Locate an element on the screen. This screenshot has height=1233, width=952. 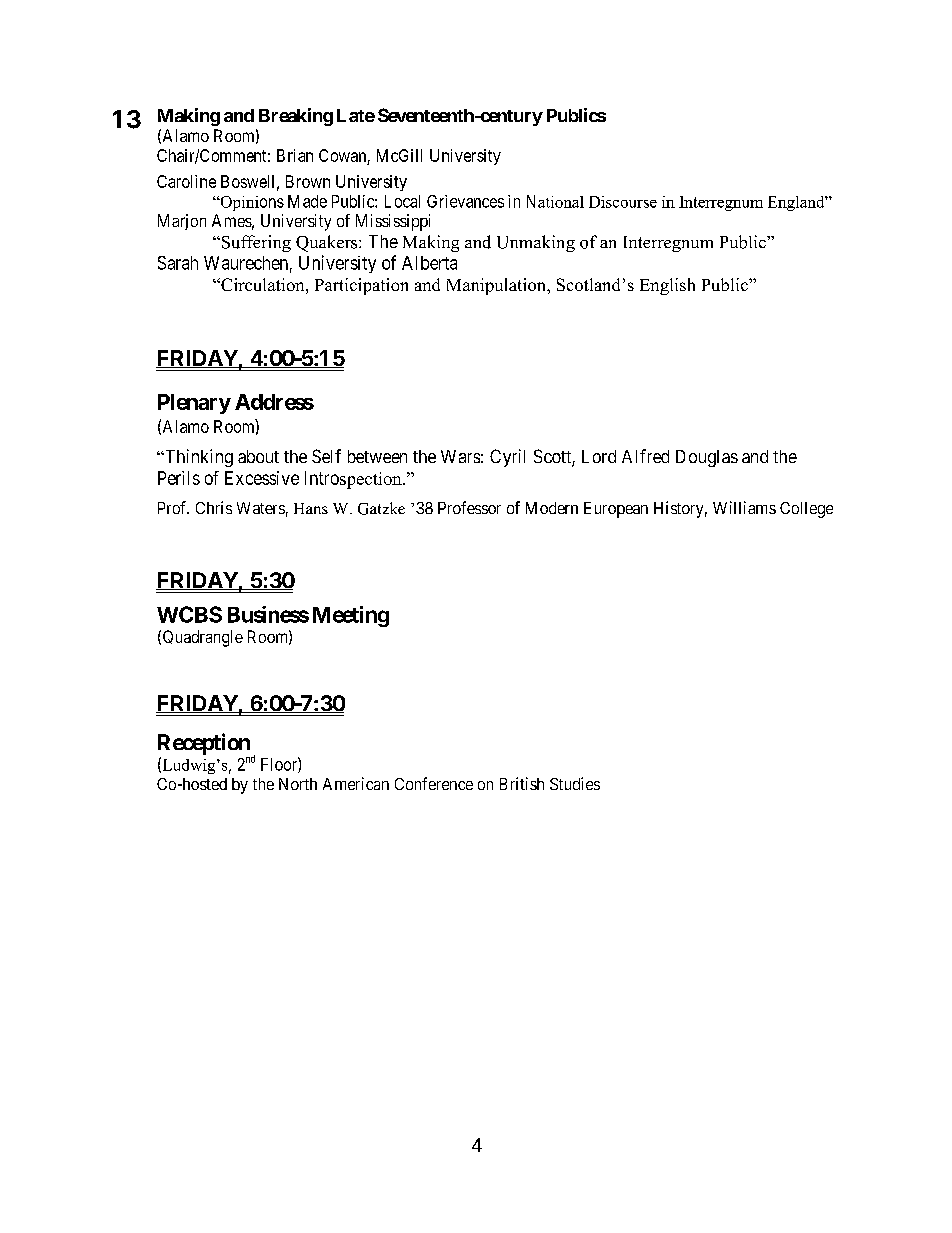
Cyril is located at coordinates (507, 458).
